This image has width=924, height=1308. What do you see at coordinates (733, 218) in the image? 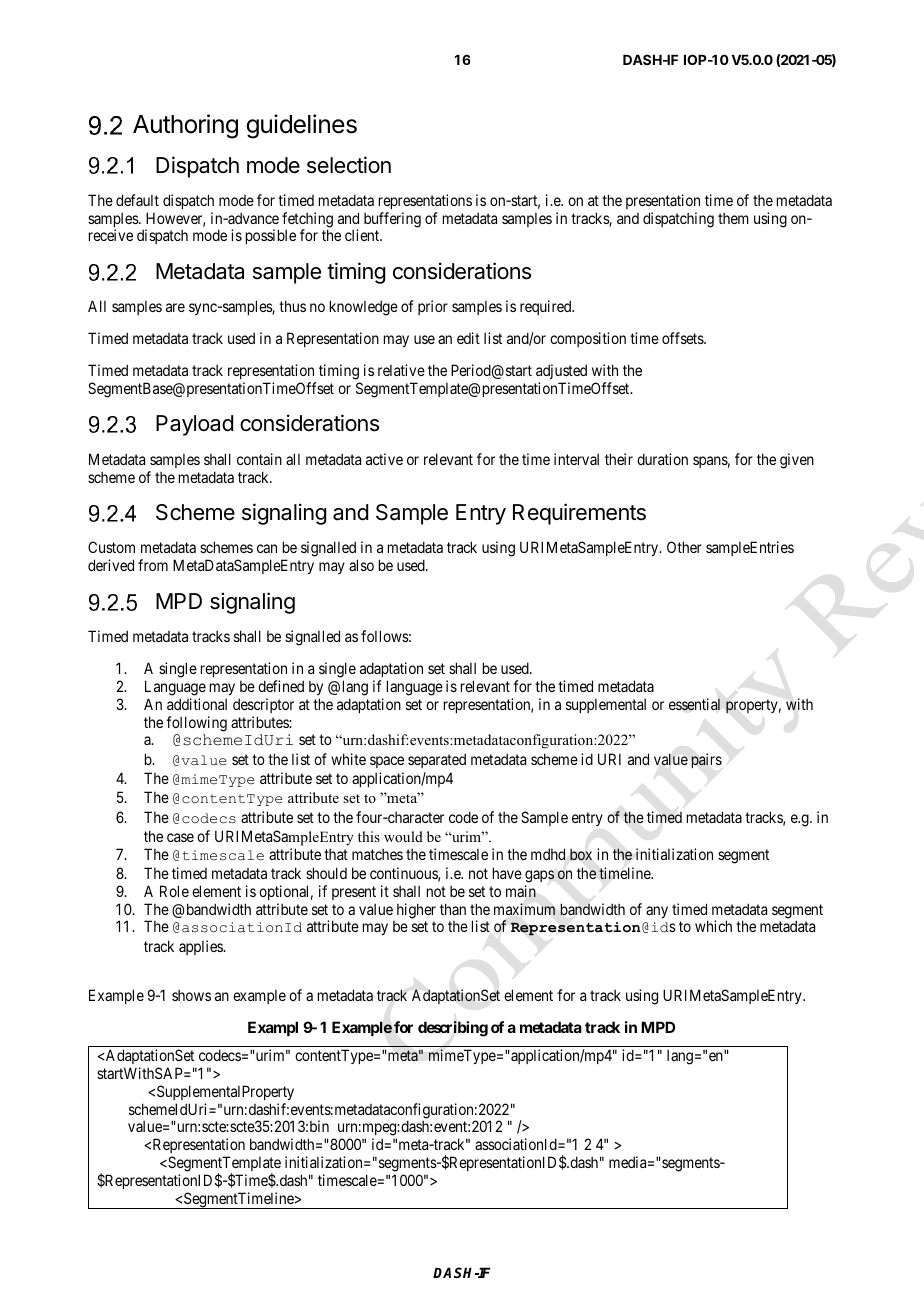
I see `them` at bounding box center [733, 218].
